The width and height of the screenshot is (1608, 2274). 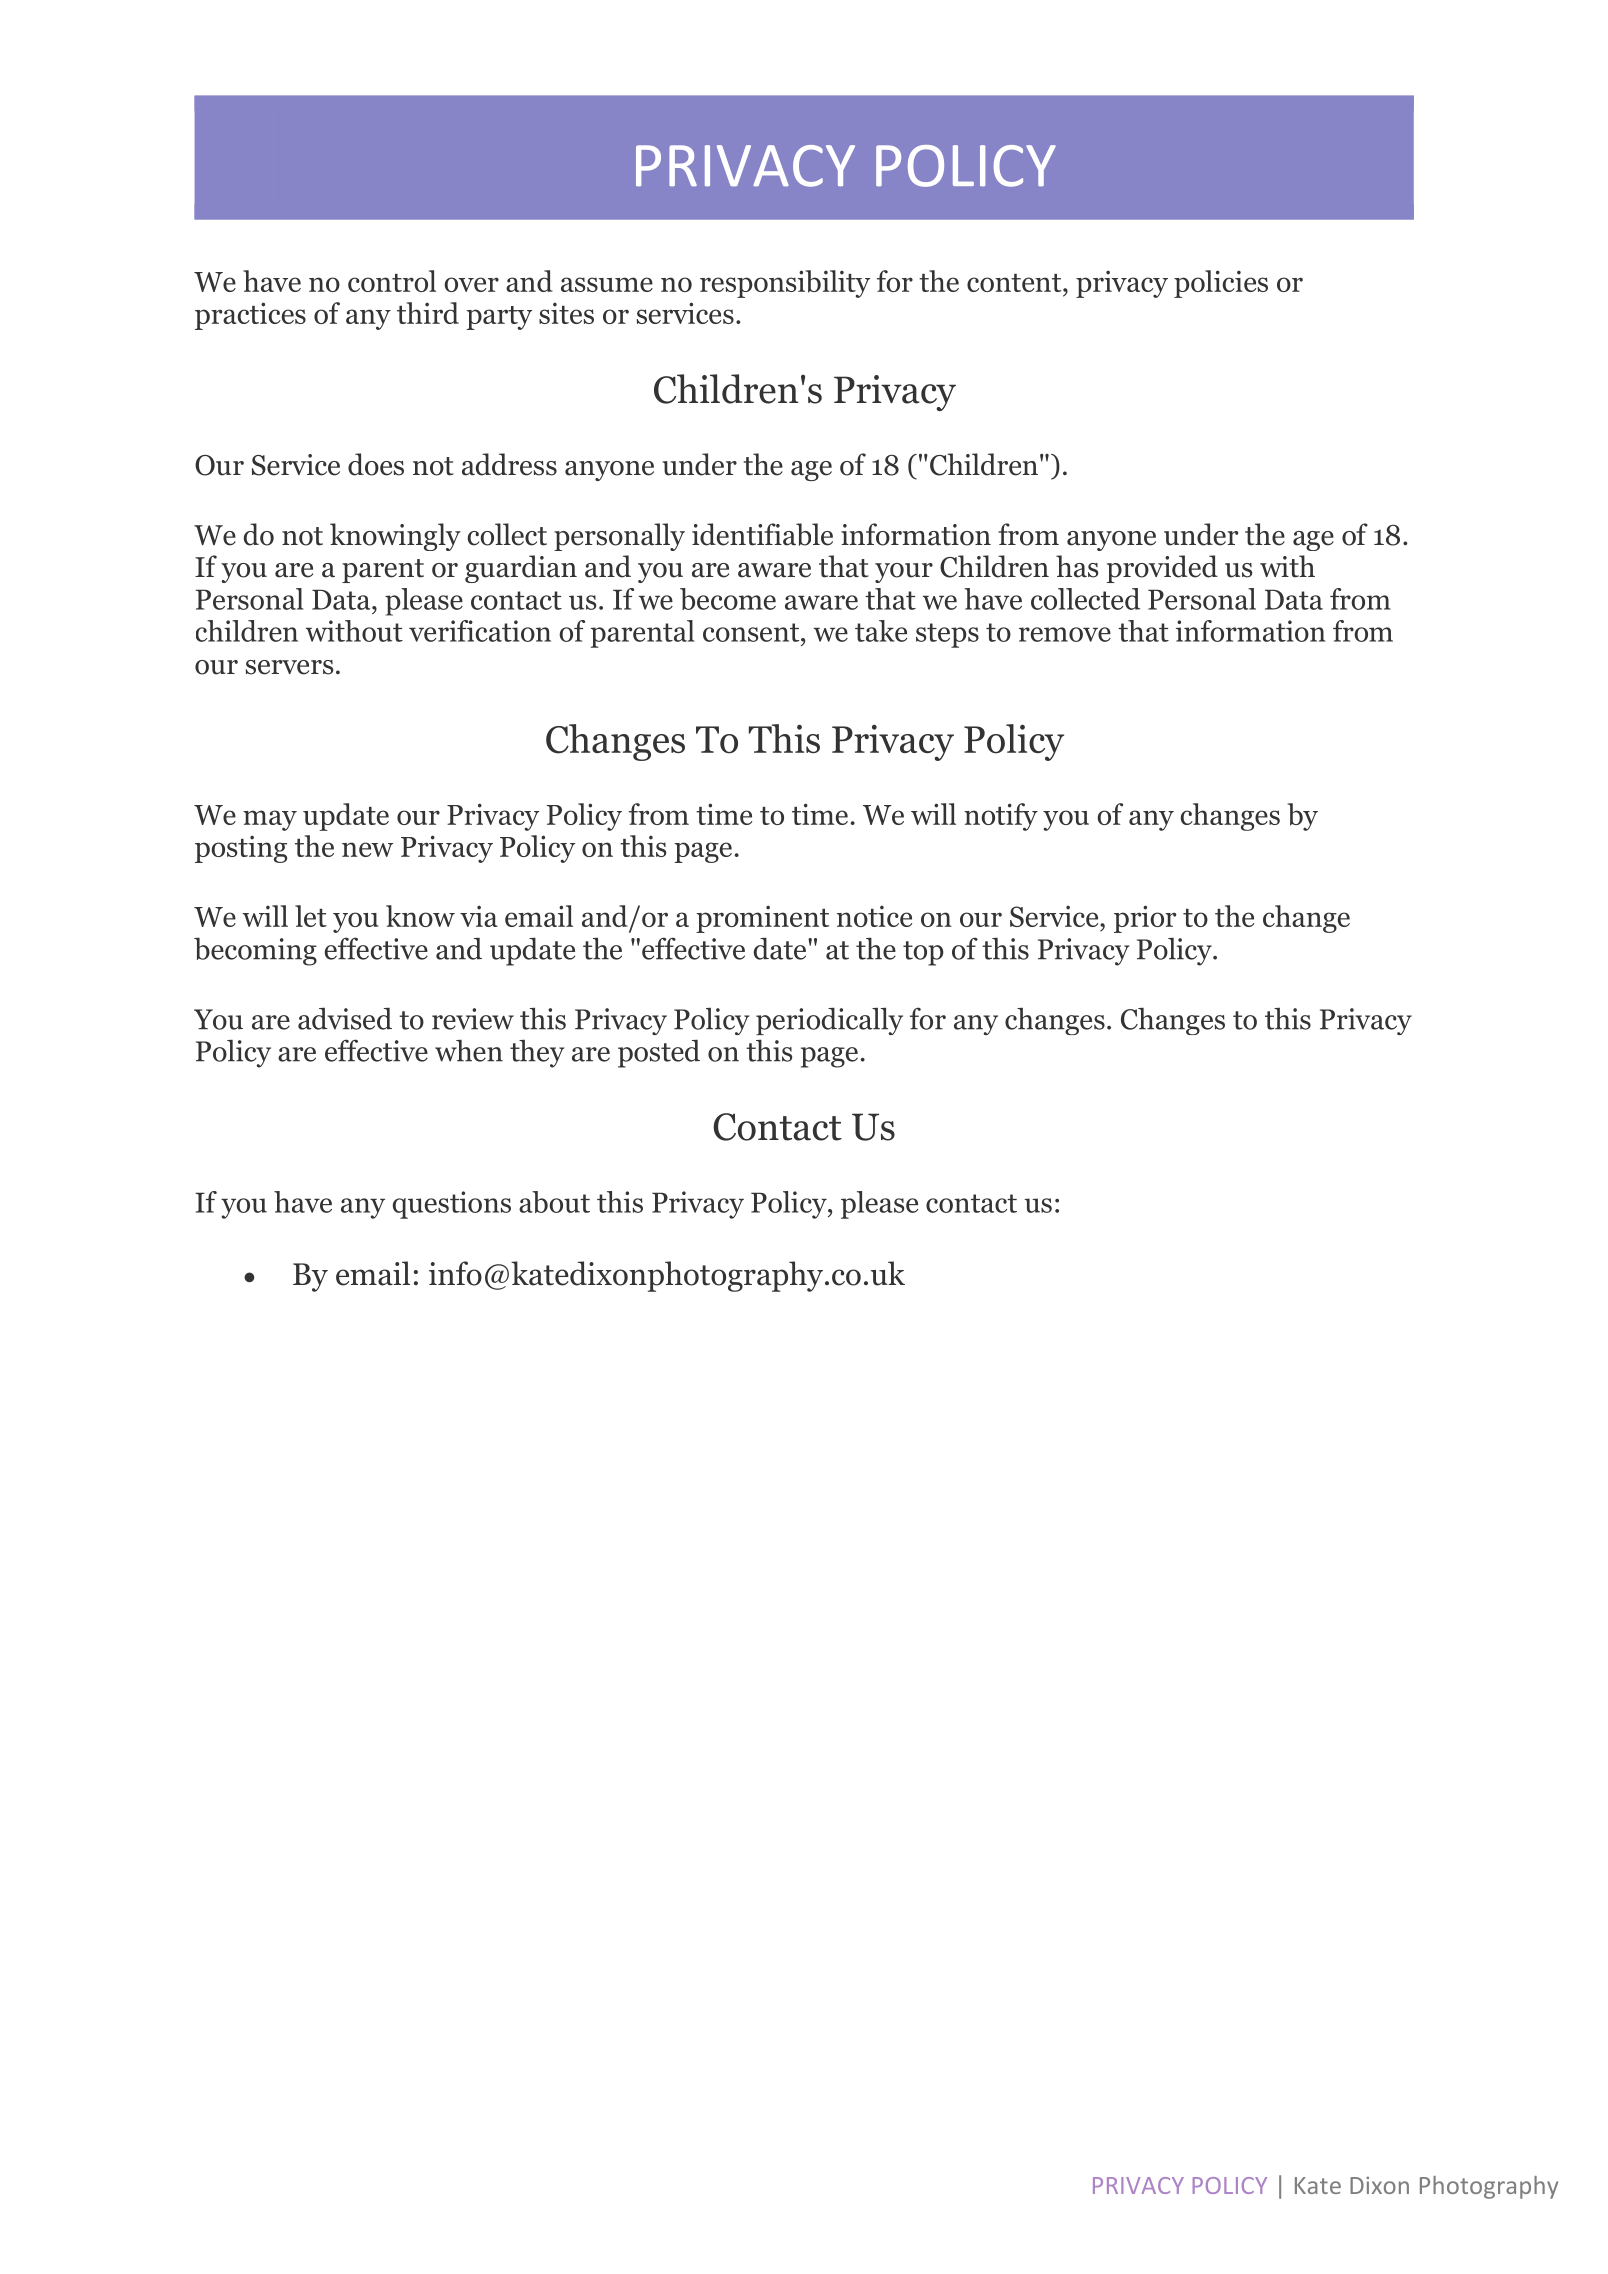 What do you see at coordinates (392, 281) in the screenshot?
I see `control` at bounding box center [392, 281].
